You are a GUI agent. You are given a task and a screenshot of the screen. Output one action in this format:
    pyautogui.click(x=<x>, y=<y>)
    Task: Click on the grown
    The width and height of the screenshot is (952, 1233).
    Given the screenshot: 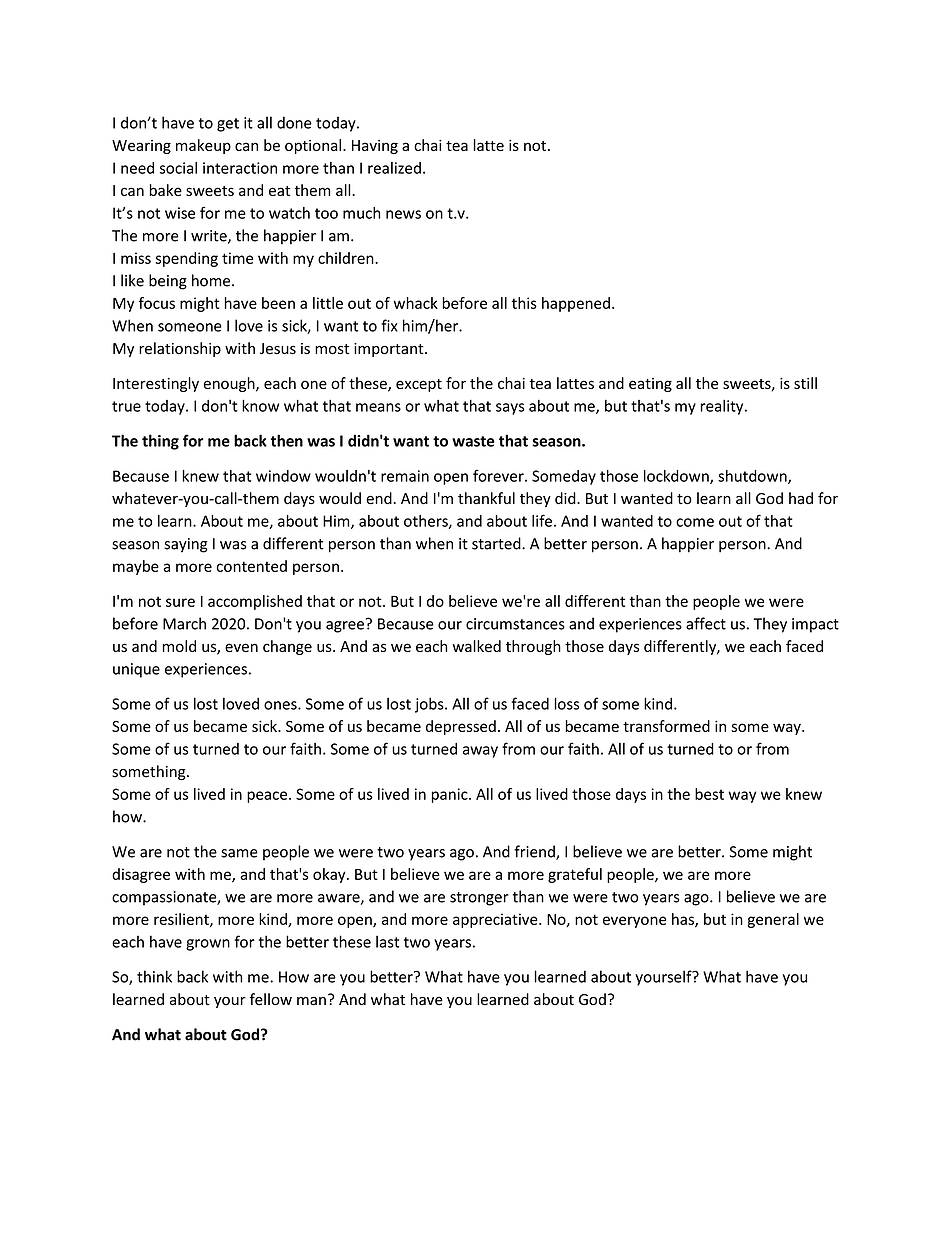 What is the action you would take?
    pyautogui.click(x=208, y=945)
